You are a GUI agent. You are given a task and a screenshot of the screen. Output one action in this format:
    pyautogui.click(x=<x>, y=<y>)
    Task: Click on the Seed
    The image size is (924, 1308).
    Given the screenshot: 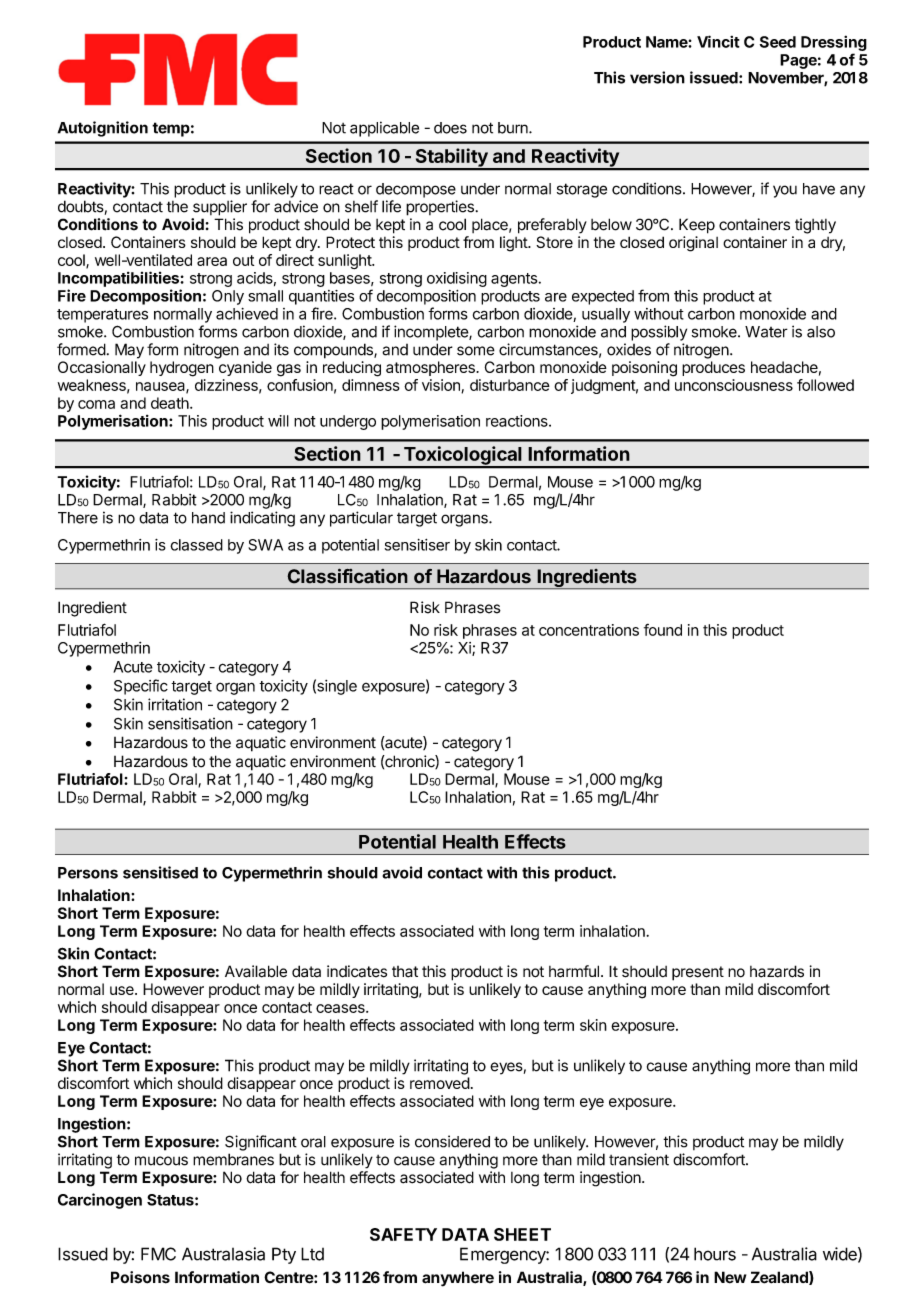 What is the action you would take?
    pyautogui.click(x=778, y=42)
